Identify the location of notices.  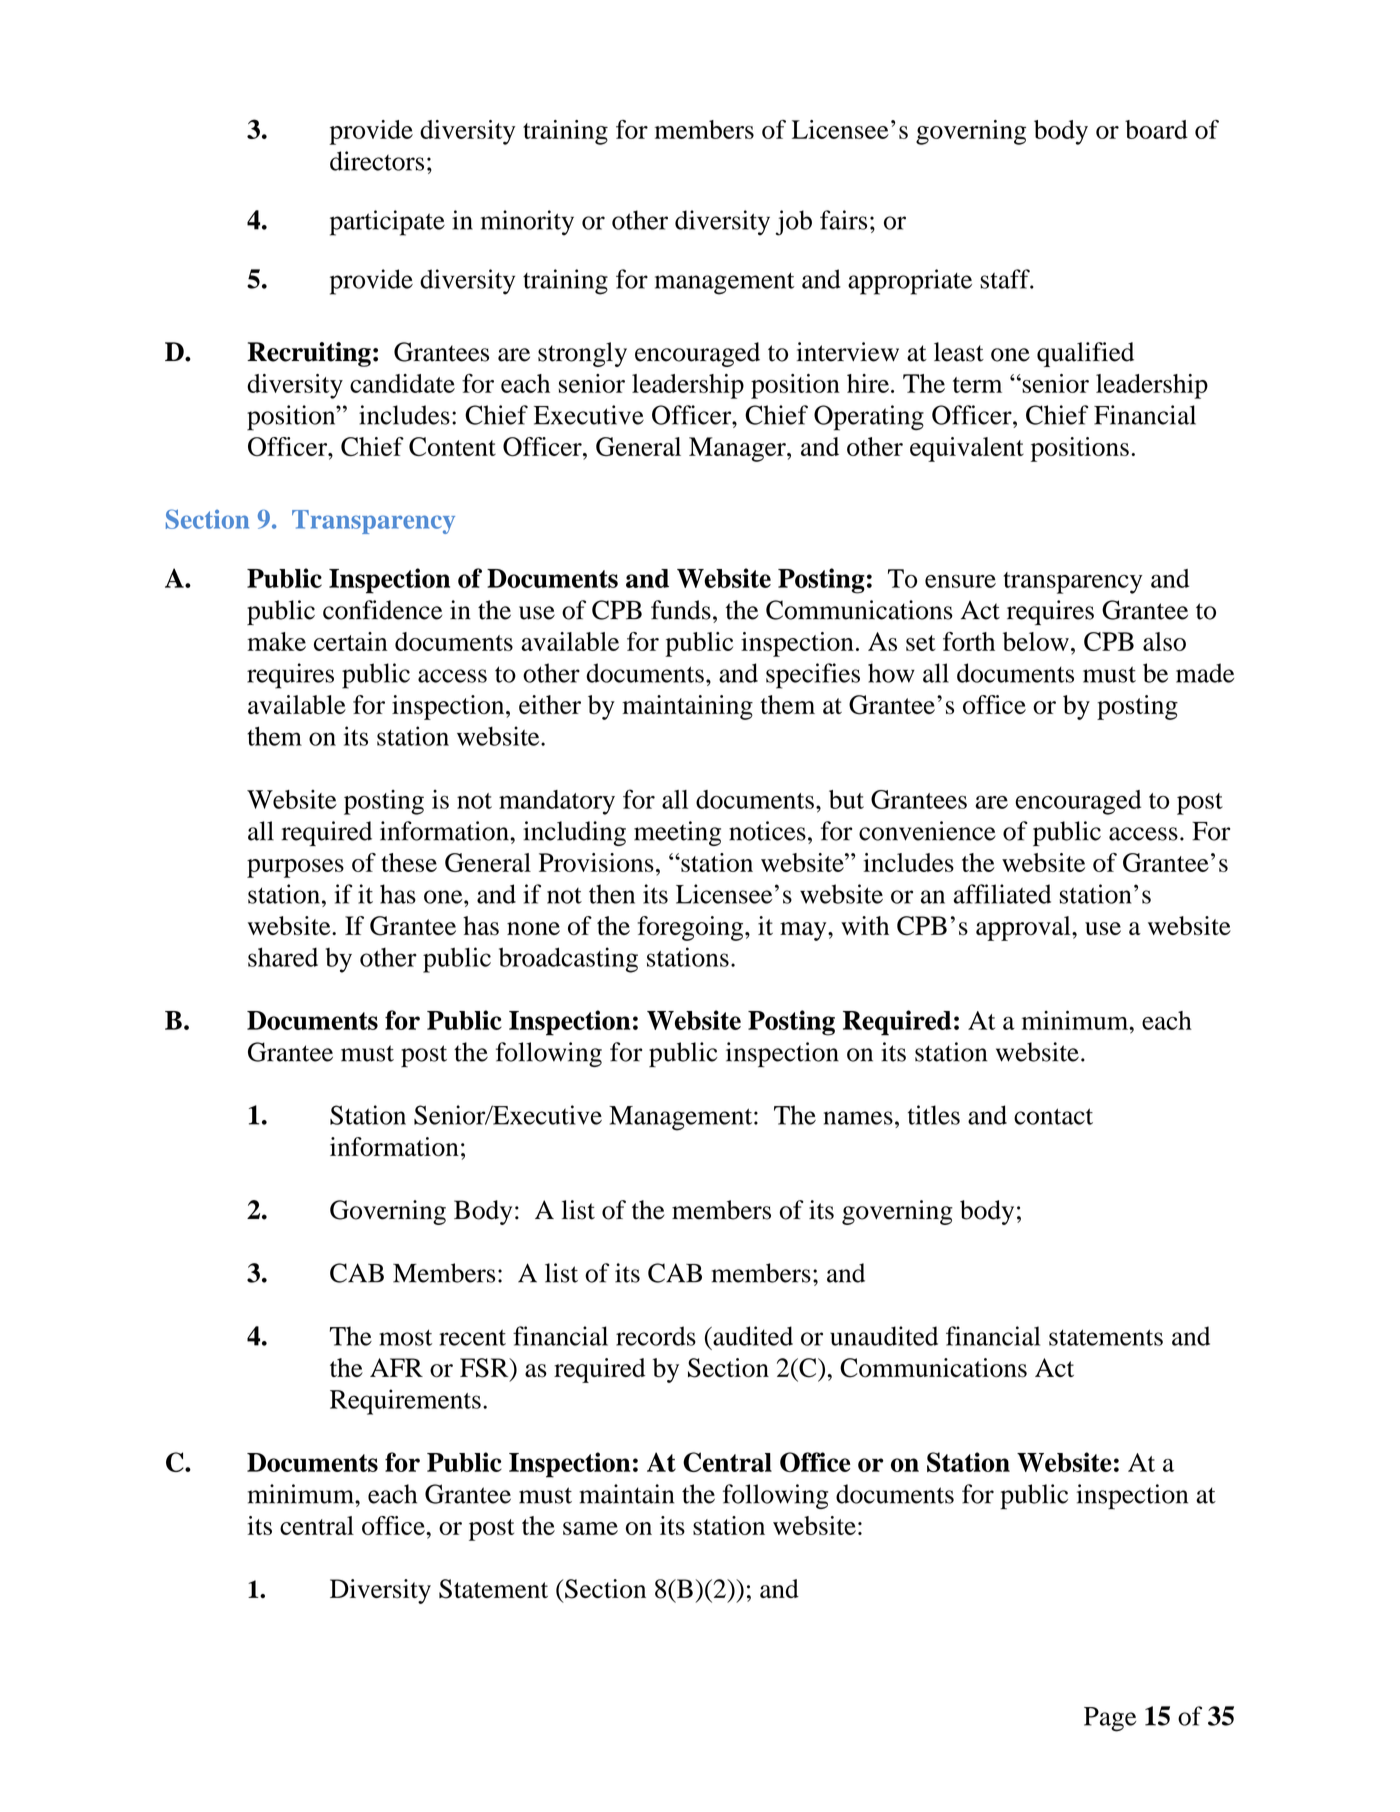
(767, 831).
